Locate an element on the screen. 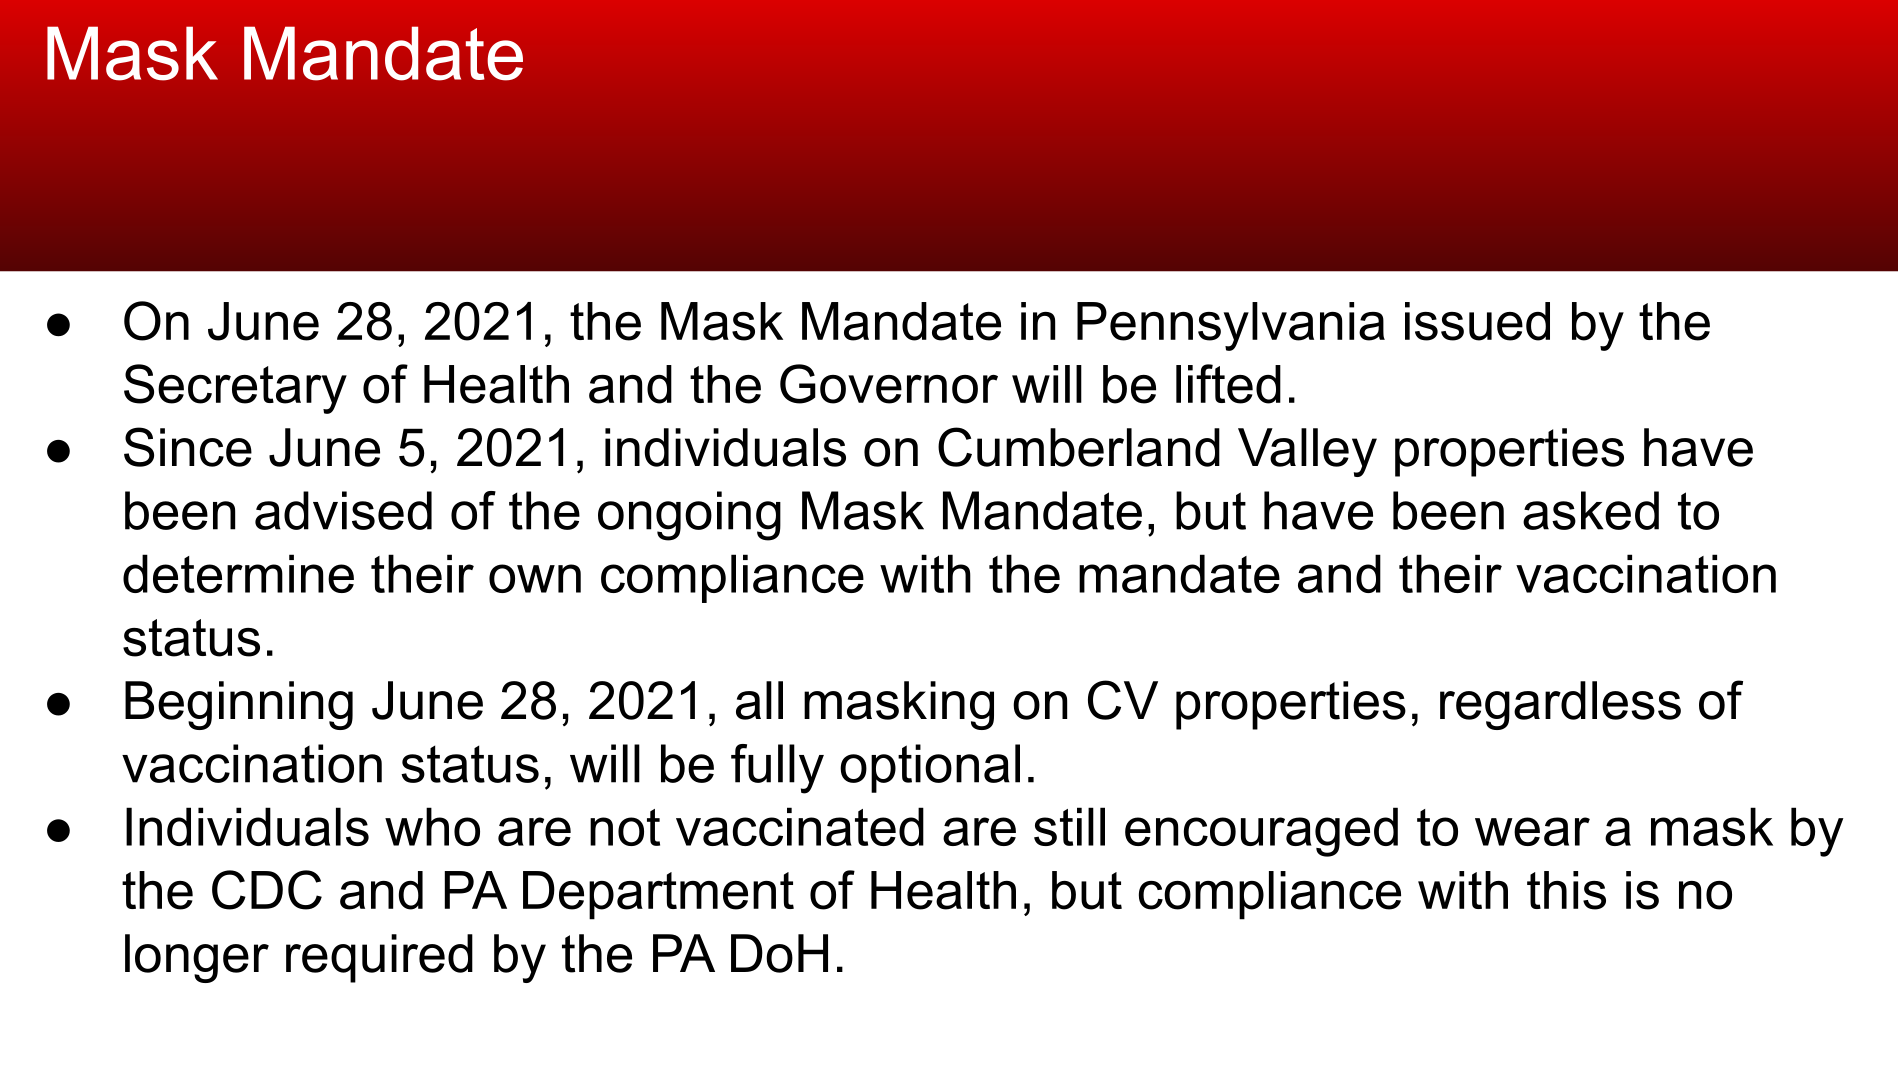 The width and height of the screenshot is (1898, 1067). ongoing is located at coordinates (689, 516).
